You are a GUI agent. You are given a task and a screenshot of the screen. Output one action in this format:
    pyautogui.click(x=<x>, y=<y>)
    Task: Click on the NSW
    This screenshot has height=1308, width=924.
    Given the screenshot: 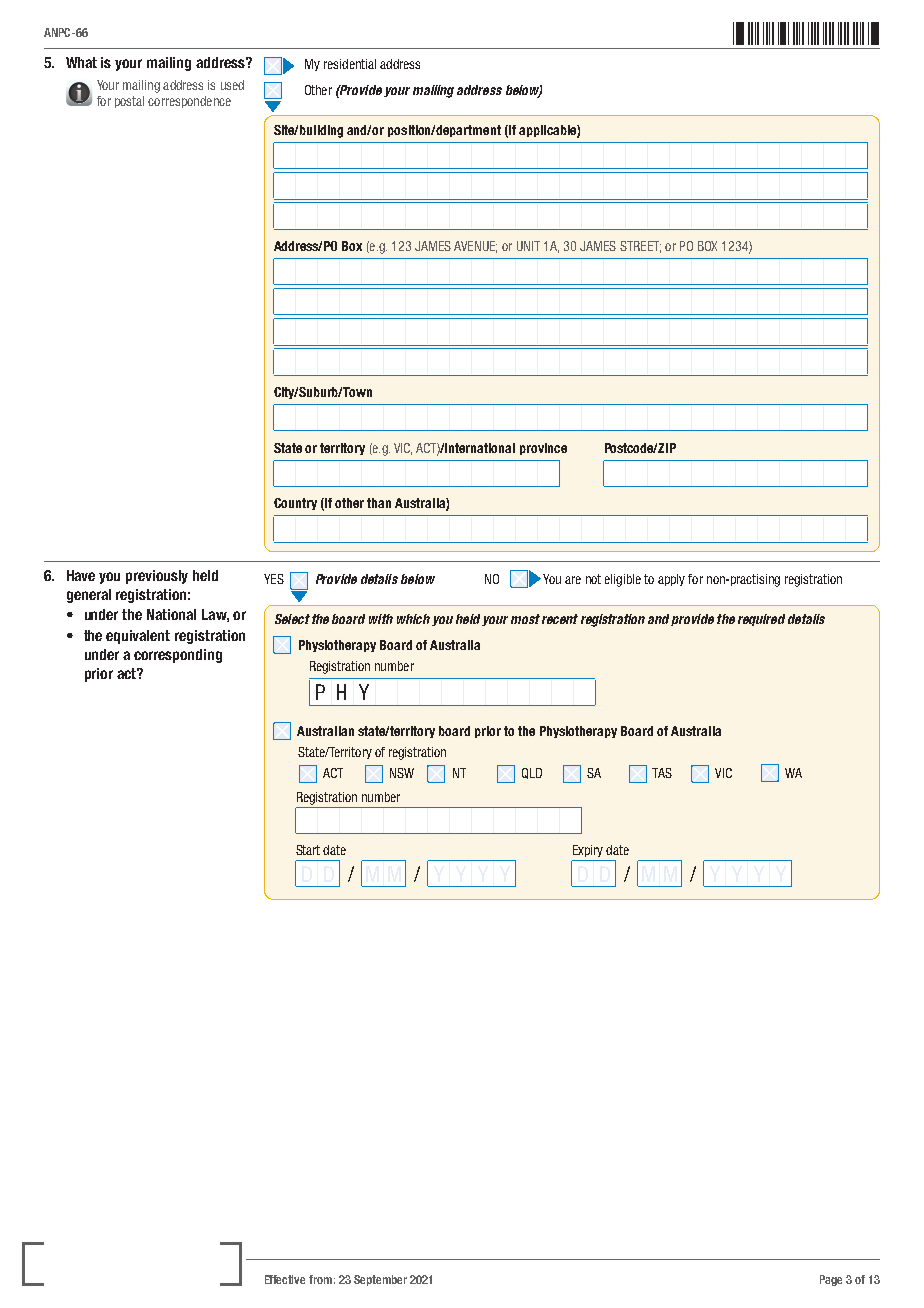 What is the action you would take?
    pyautogui.click(x=402, y=773)
